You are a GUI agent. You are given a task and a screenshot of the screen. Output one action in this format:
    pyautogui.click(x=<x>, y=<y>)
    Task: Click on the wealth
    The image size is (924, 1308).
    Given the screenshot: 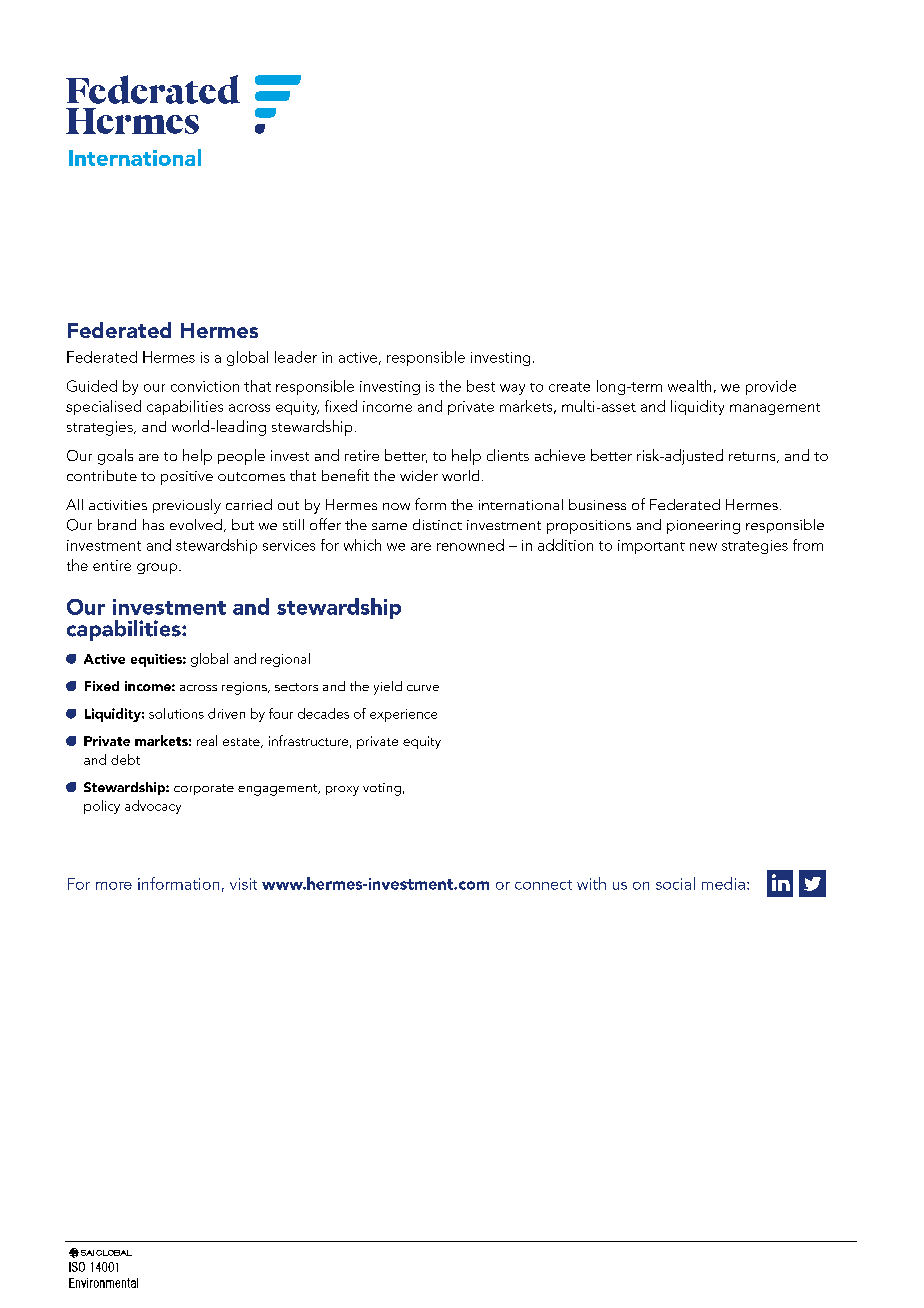 What is the action you would take?
    pyautogui.click(x=689, y=386)
